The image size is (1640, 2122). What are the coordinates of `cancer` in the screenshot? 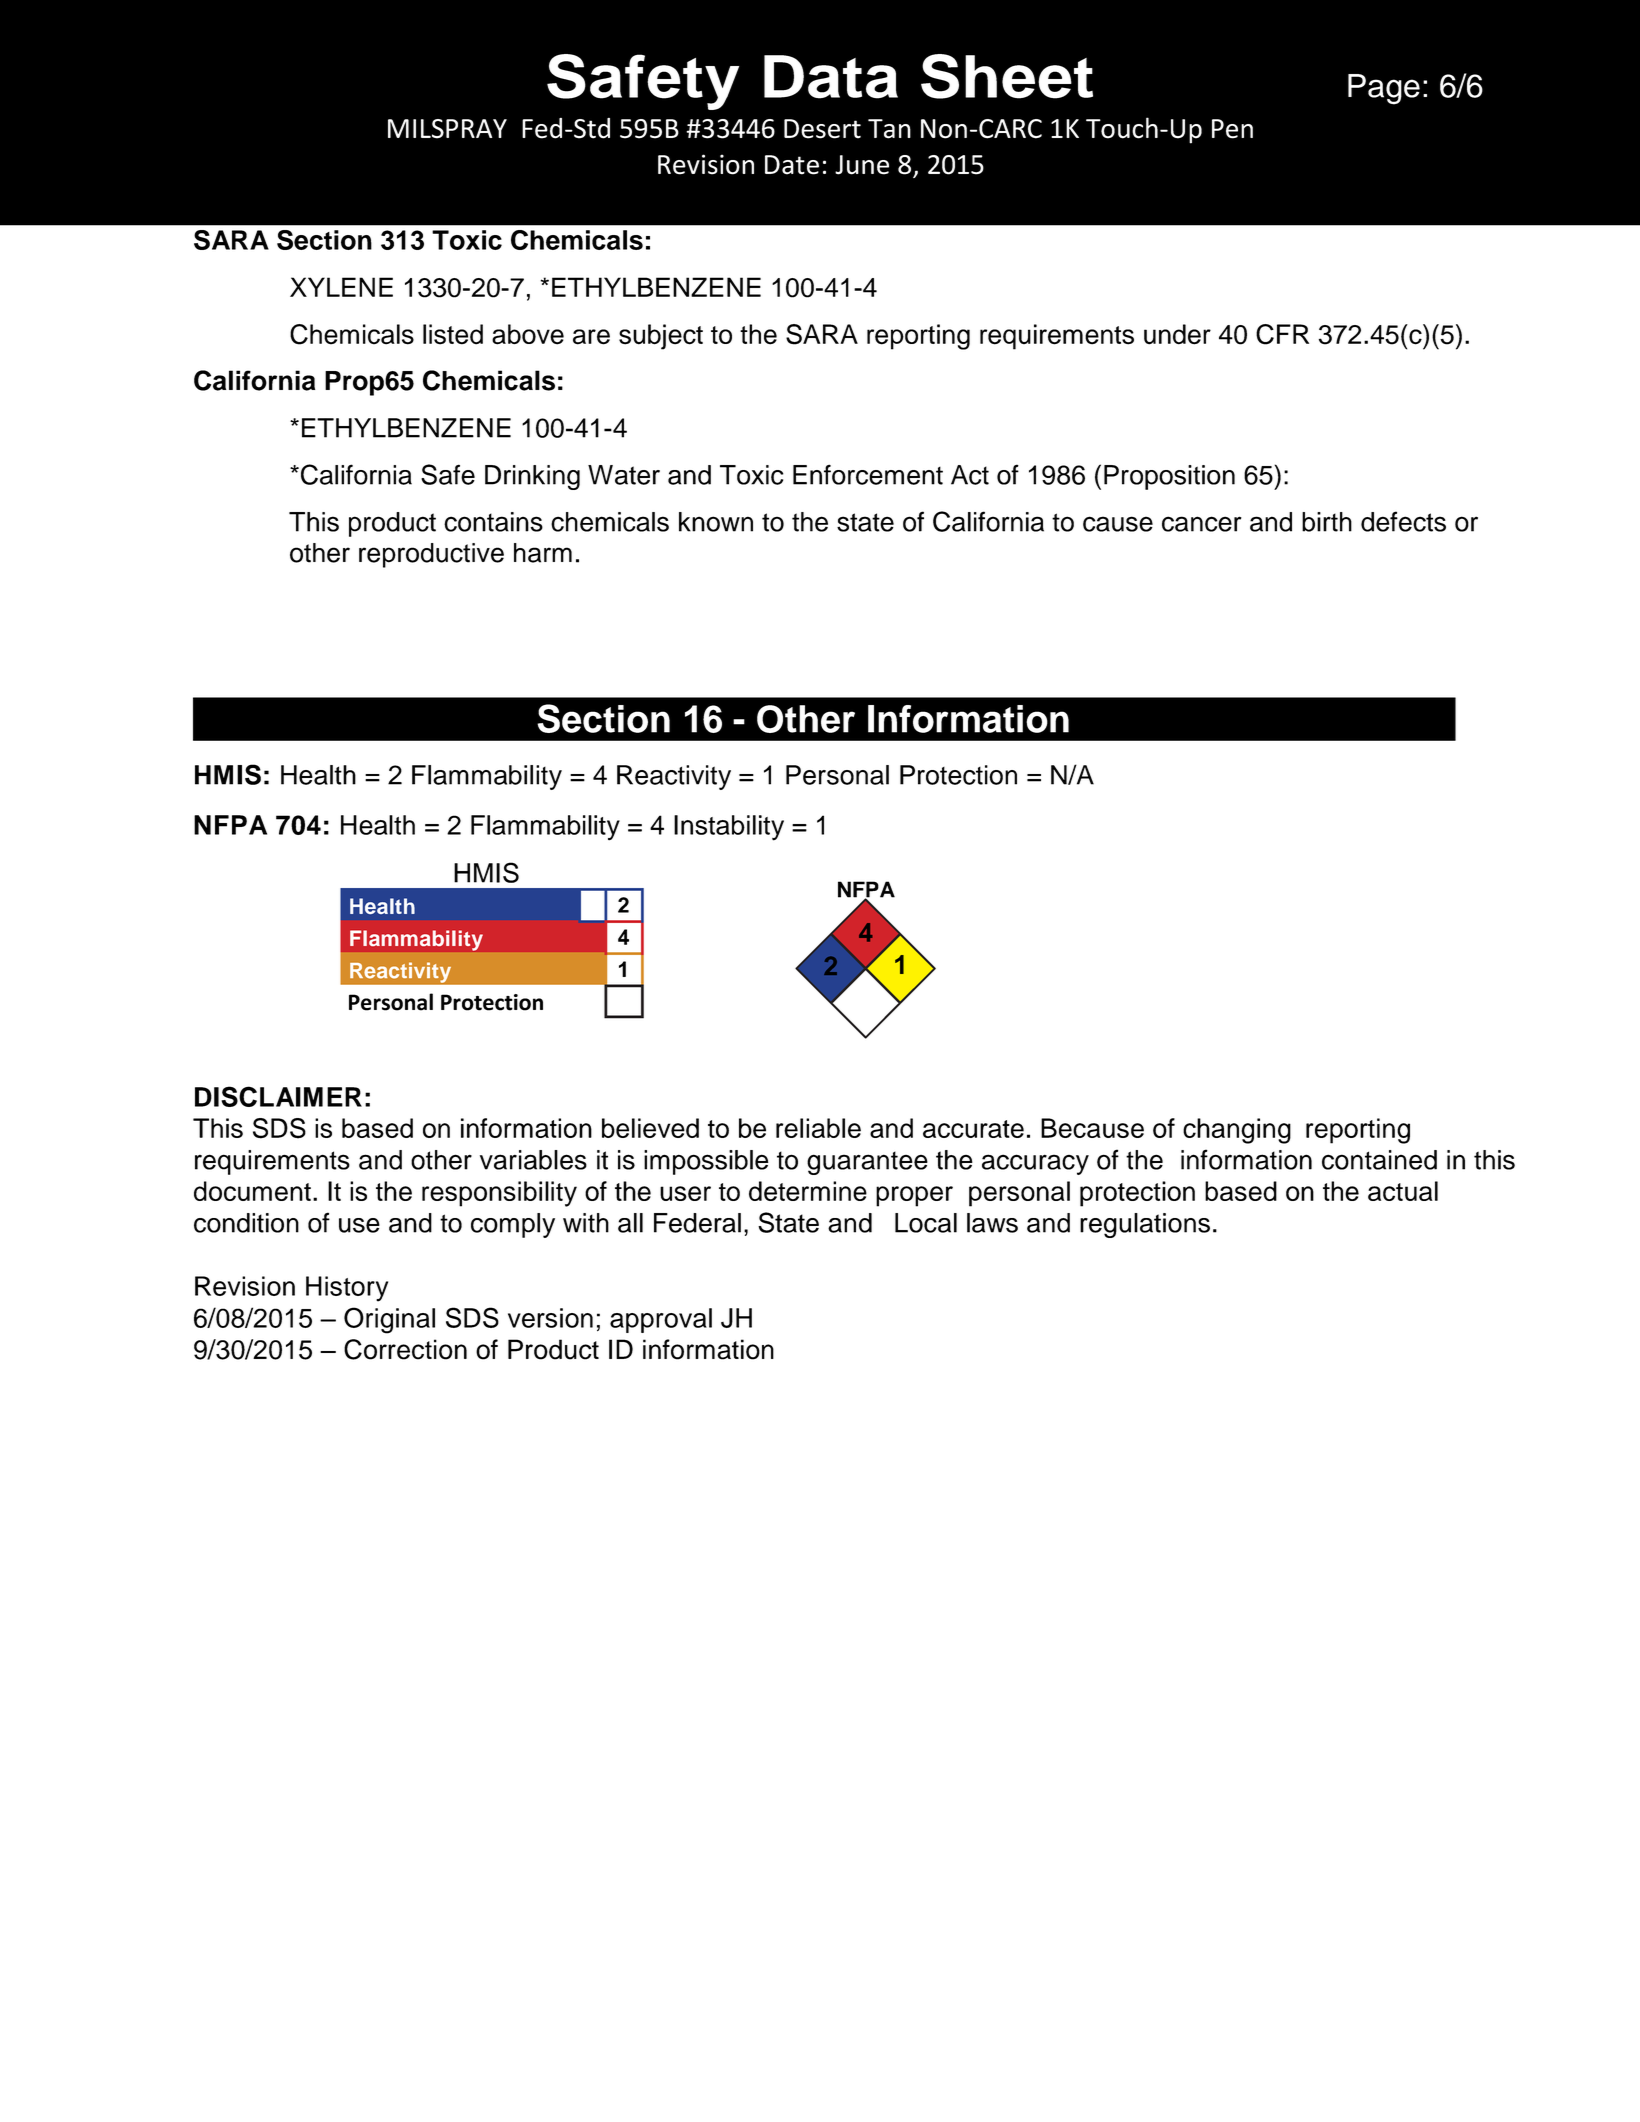 It's located at (1202, 524).
